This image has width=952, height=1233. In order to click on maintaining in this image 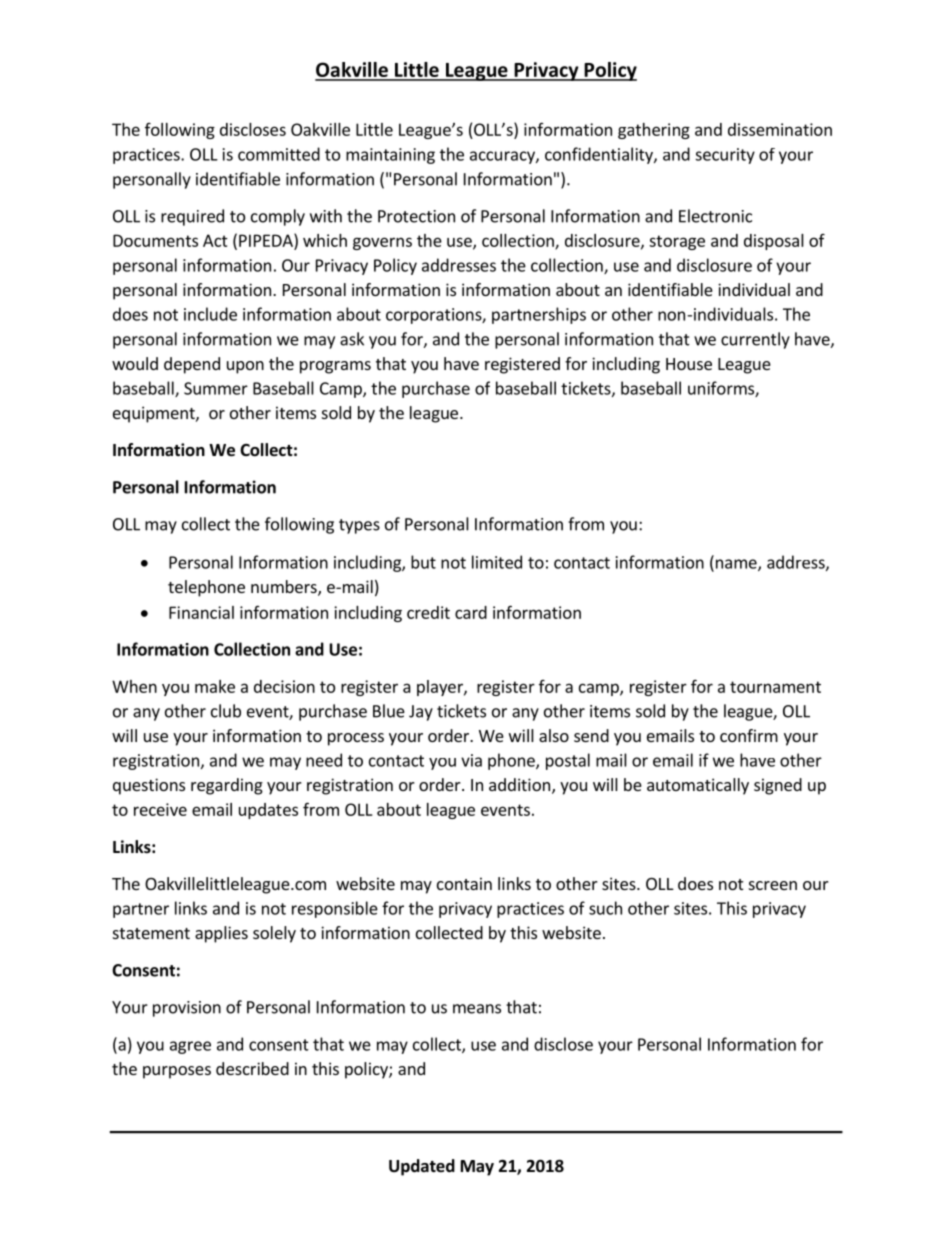, I will do `click(390, 156)`.
